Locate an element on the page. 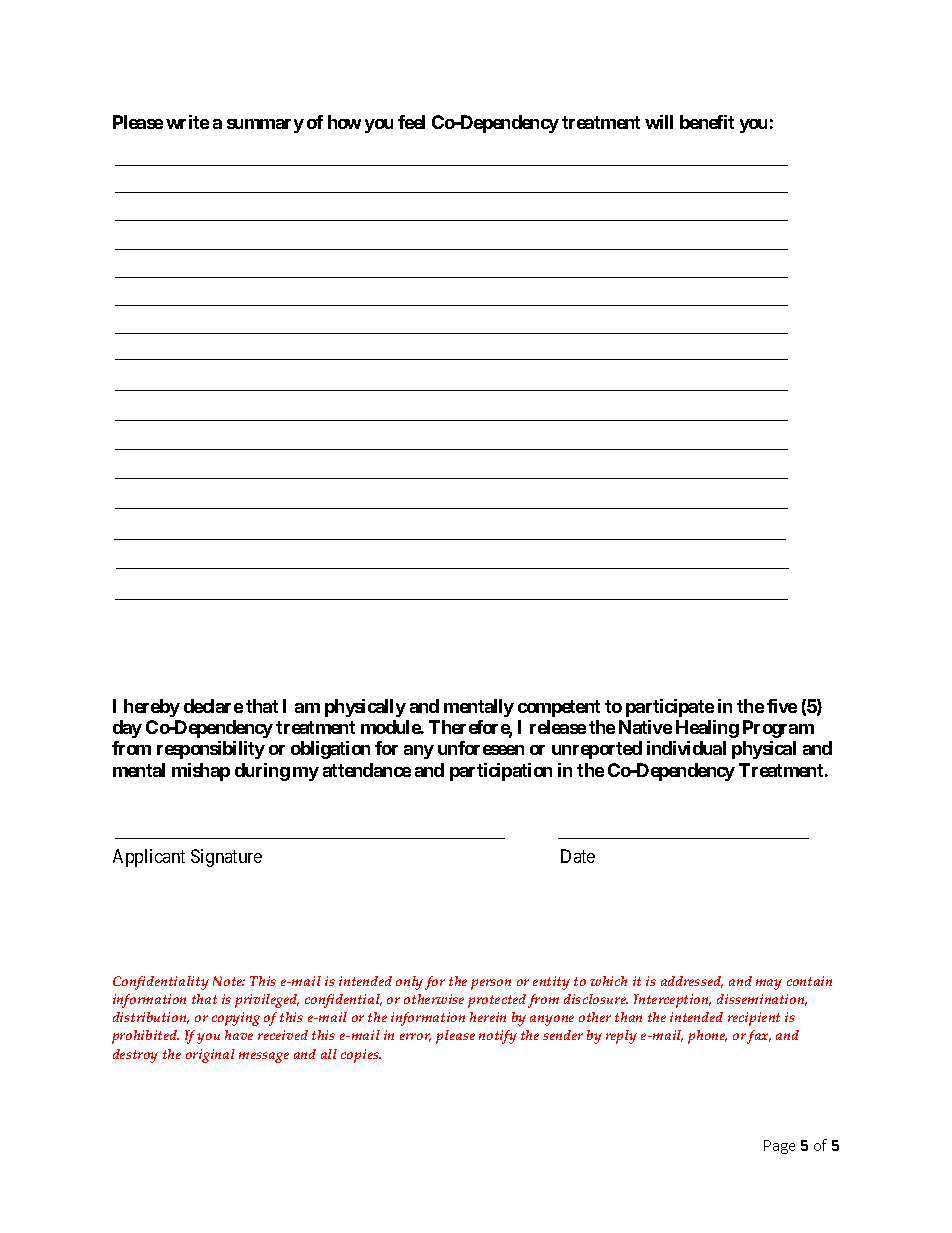  feel is located at coordinates (411, 122).
